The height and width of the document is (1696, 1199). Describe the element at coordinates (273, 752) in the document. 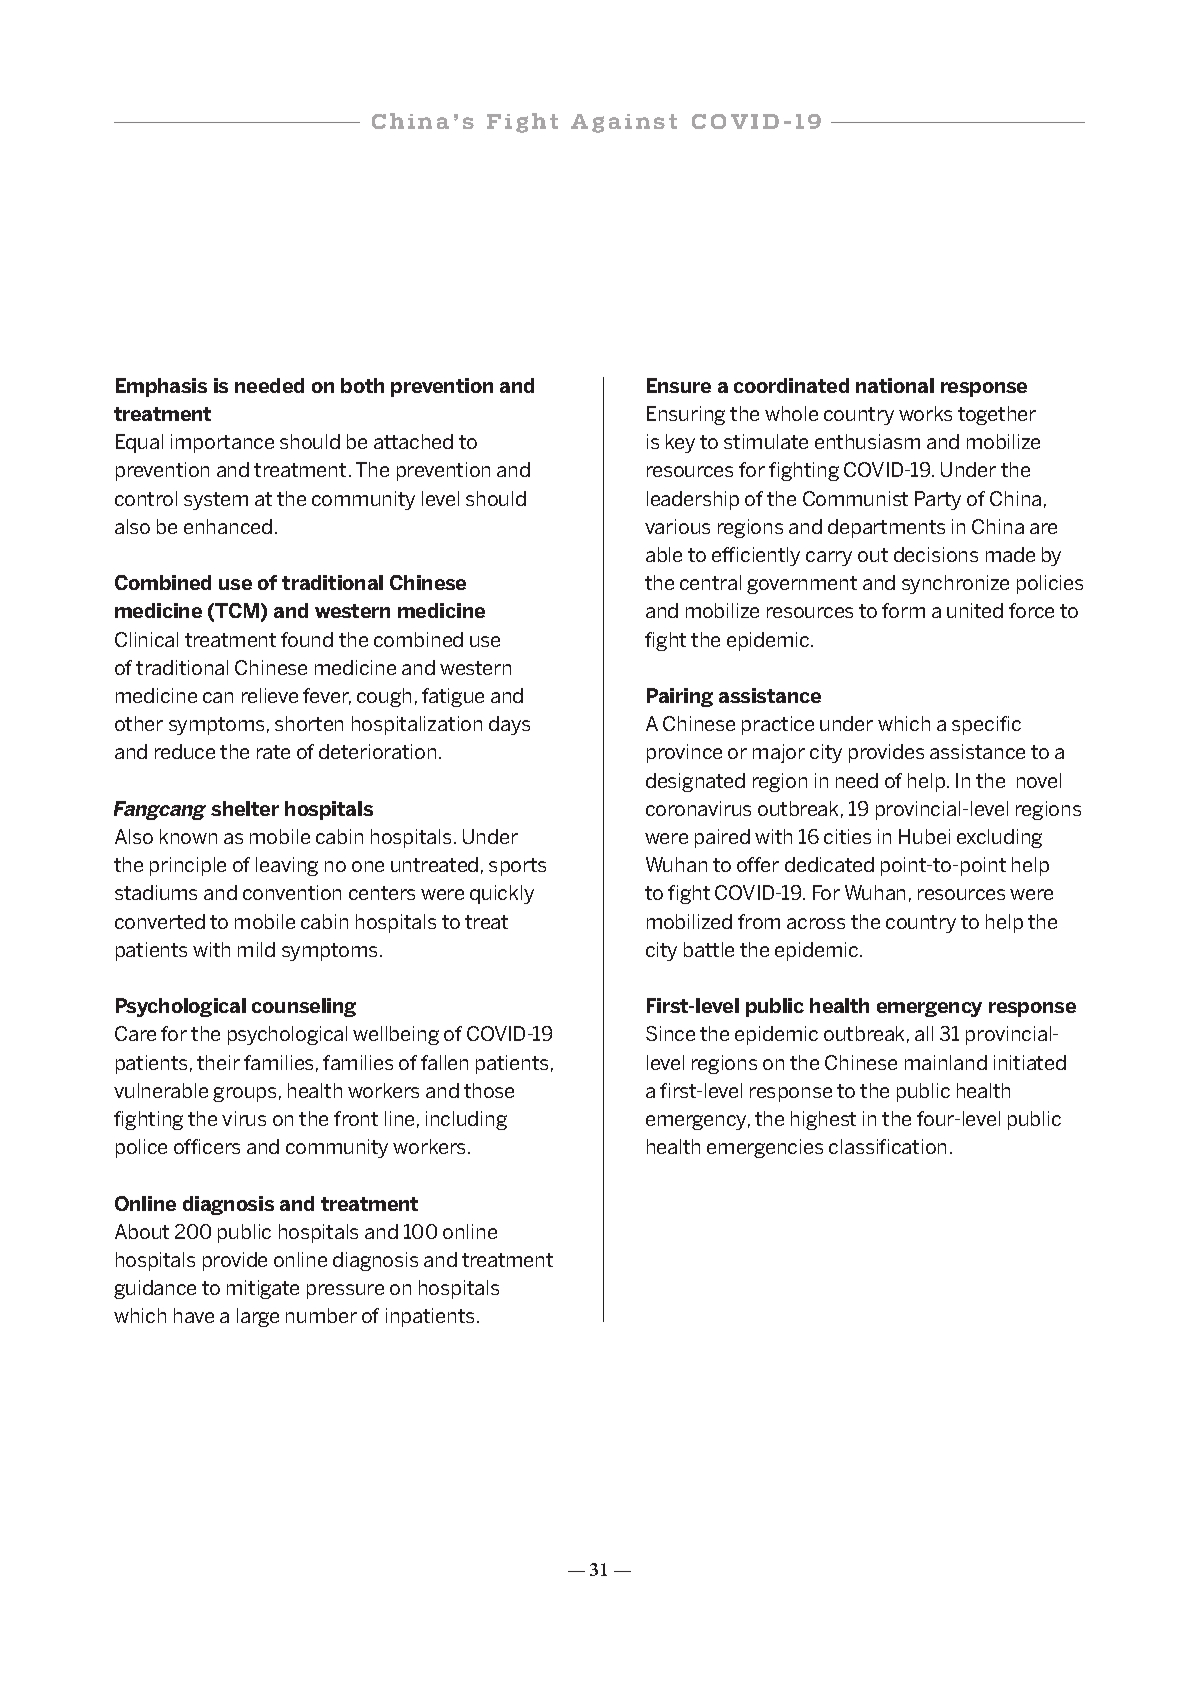

I see `rate` at that location.
